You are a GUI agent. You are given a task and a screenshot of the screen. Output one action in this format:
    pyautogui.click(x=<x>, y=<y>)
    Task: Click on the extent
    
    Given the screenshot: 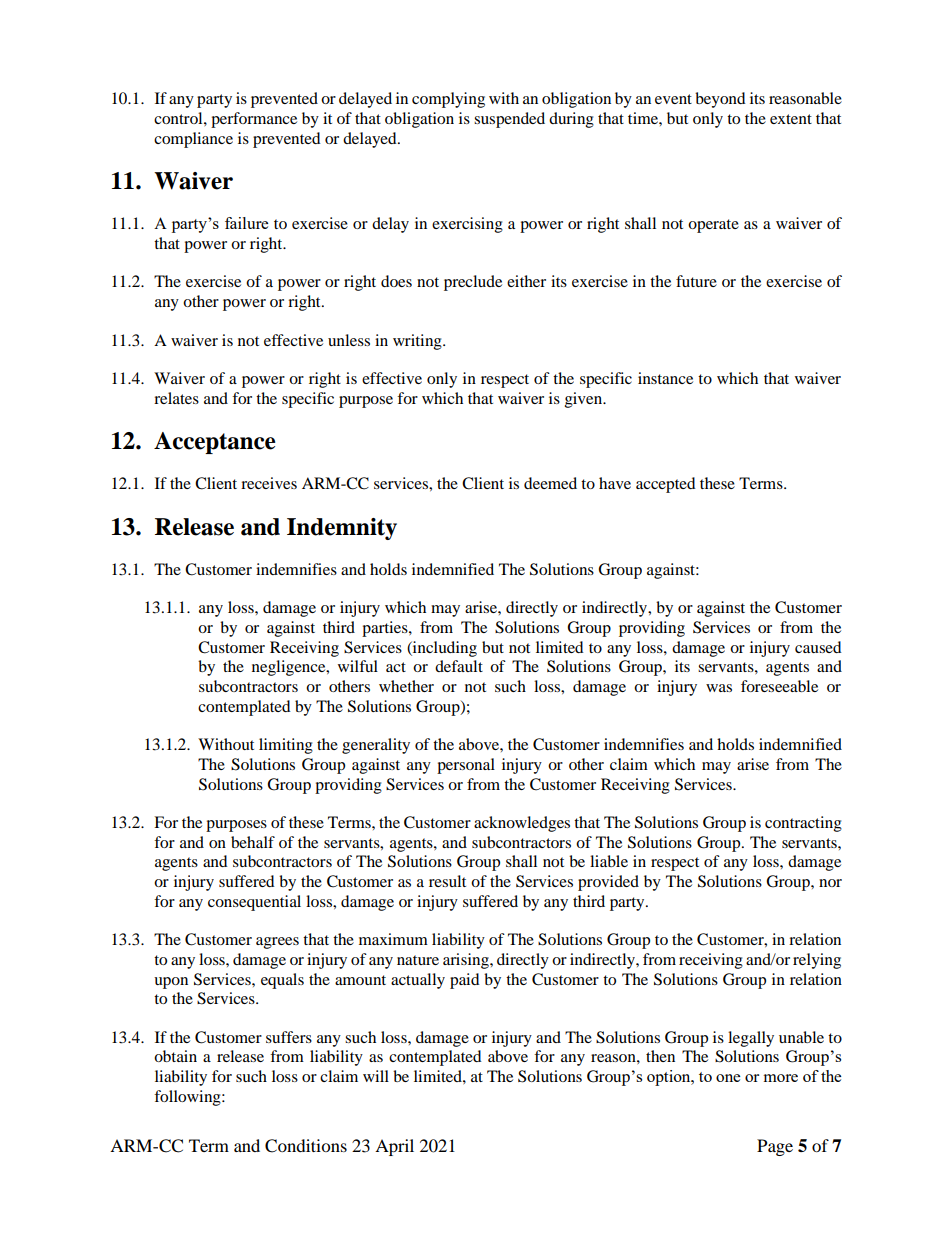 What is the action you would take?
    pyautogui.click(x=791, y=119)
